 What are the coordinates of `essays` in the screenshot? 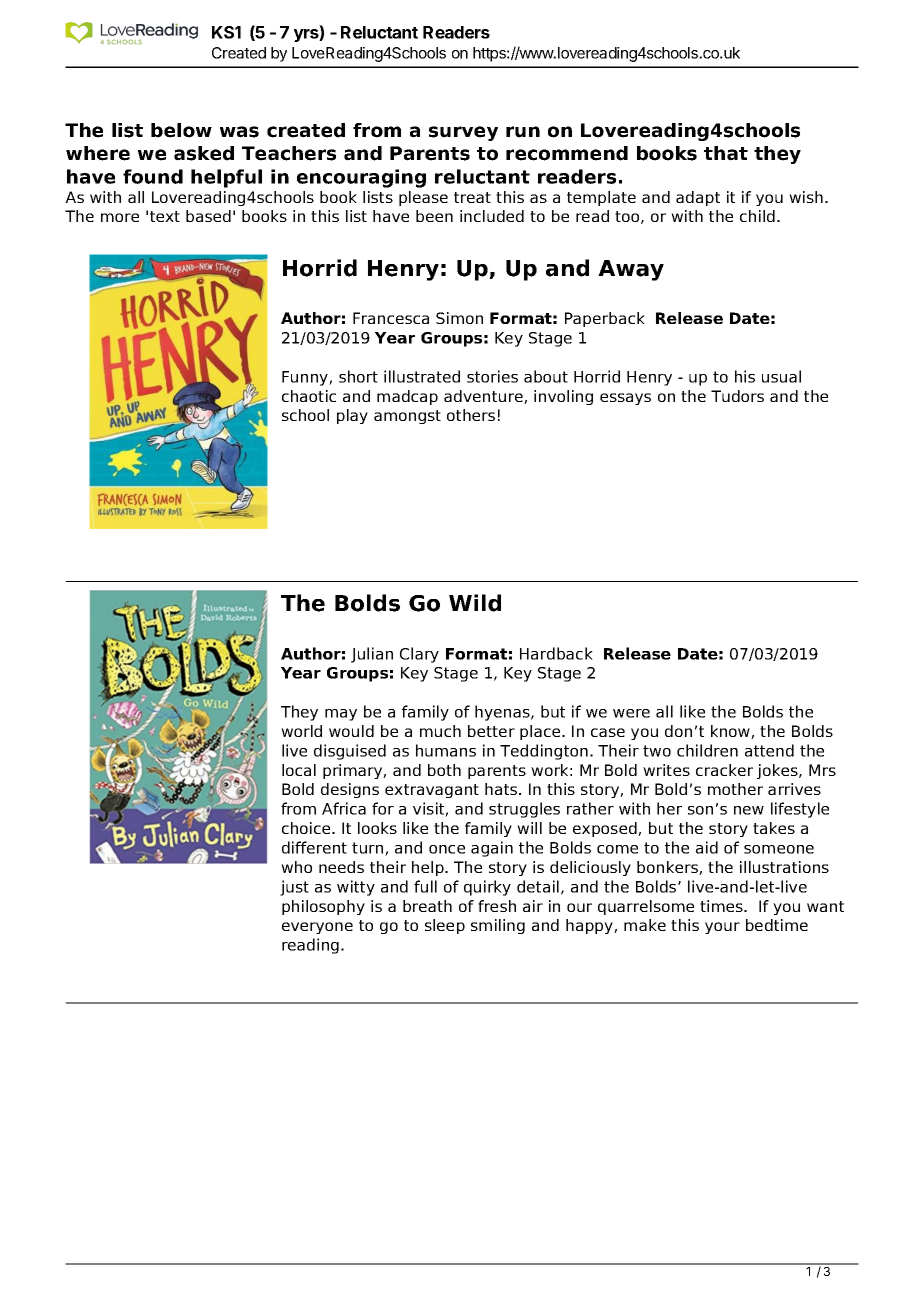 It's located at (625, 399).
